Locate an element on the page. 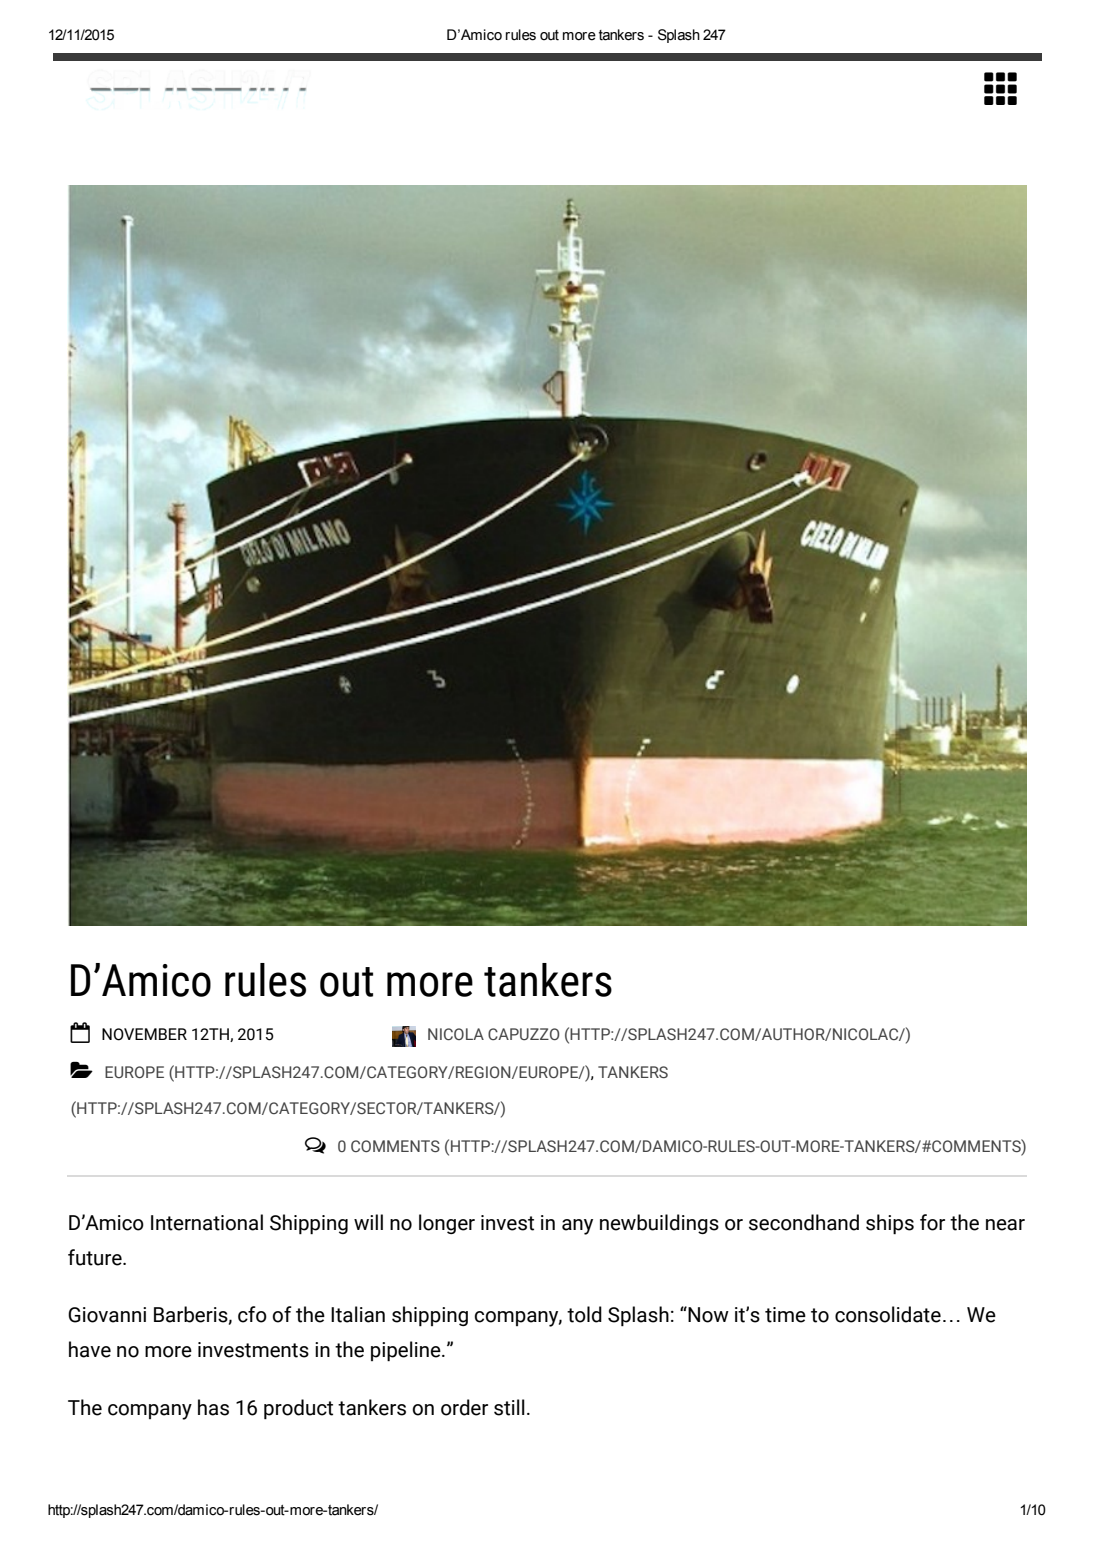 Image resolution: width=1093 pixels, height=1546 pixels. has is located at coordinates (213, 1407).
